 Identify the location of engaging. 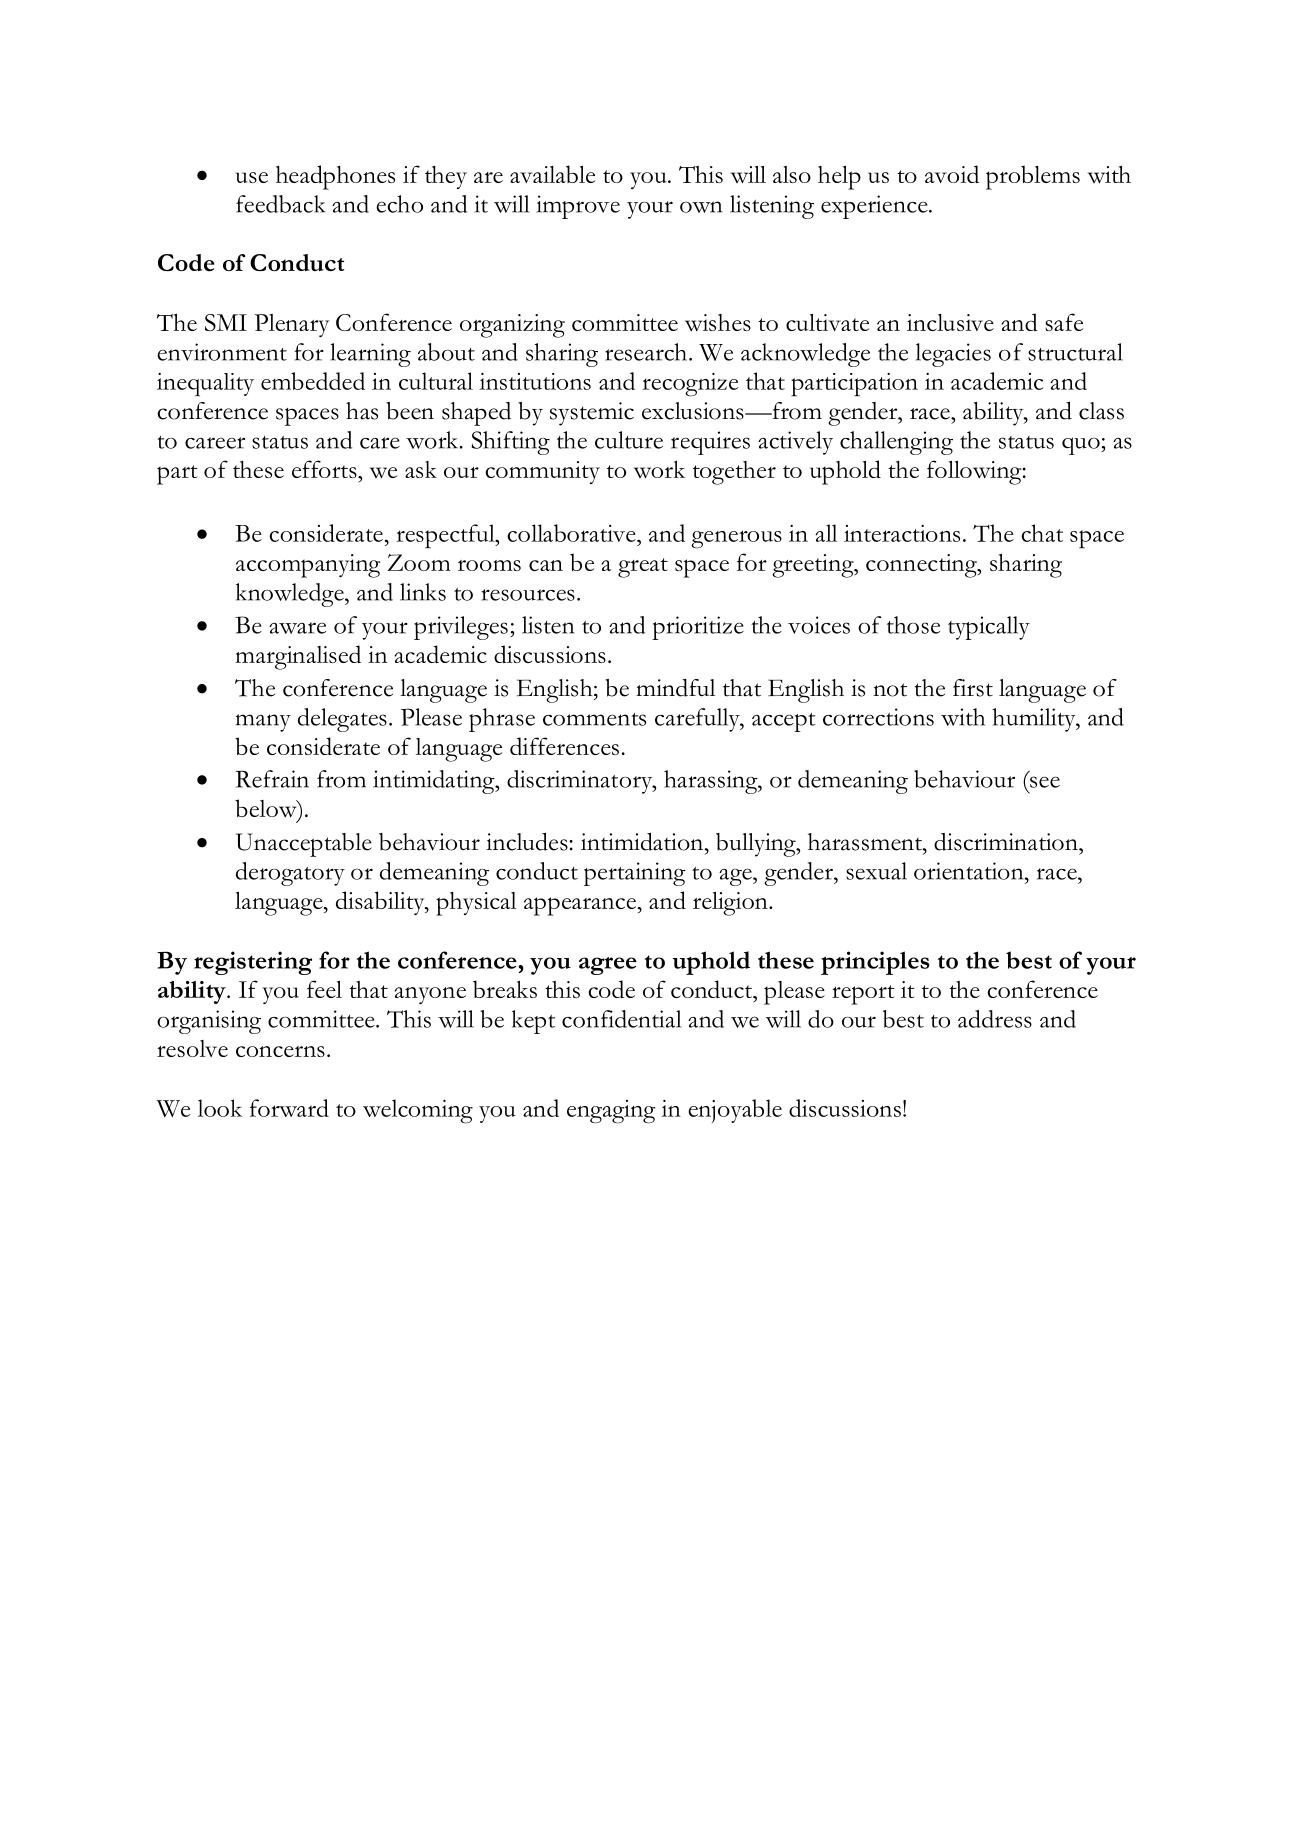
(611, 1112).
